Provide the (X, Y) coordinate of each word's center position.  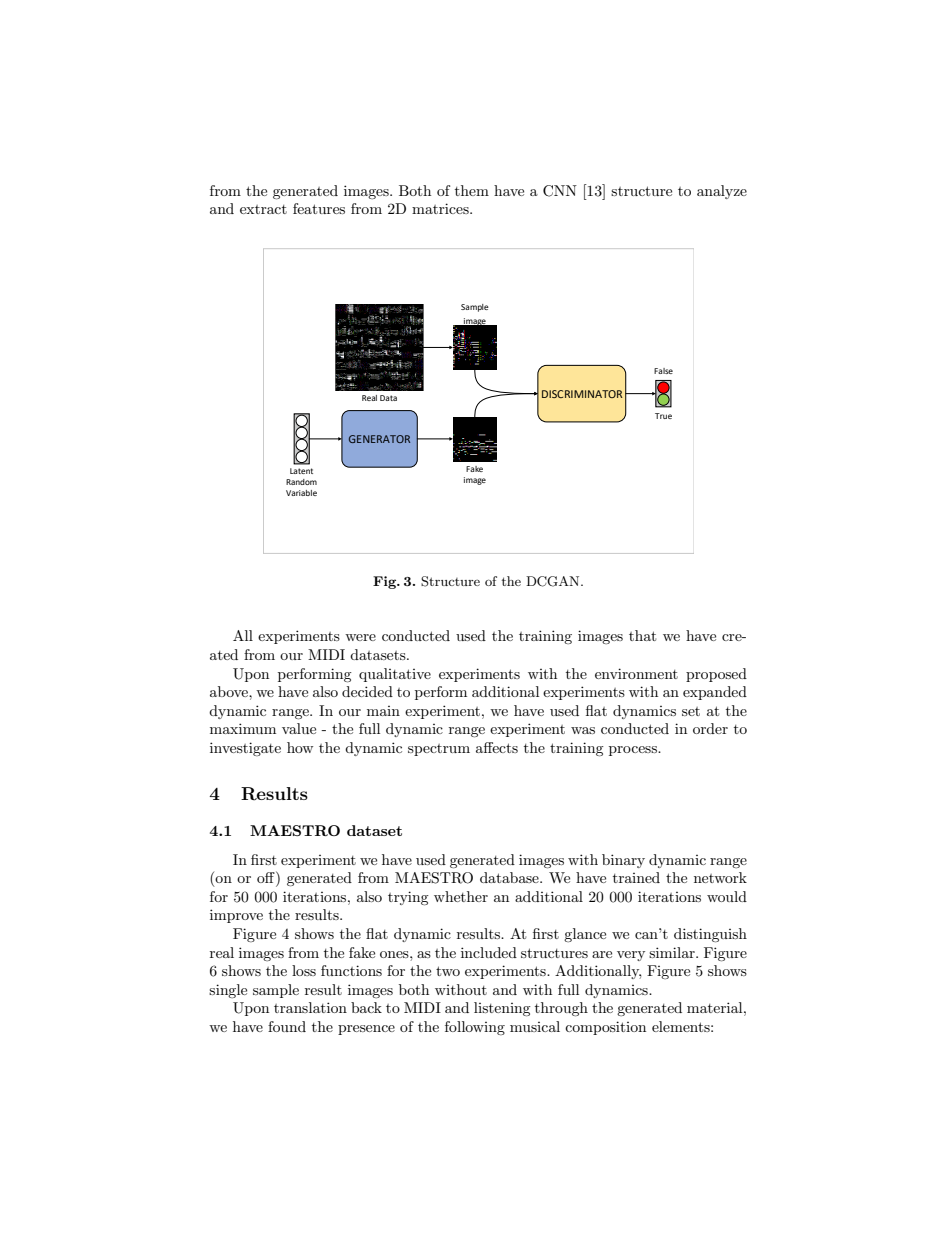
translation (310, 1007)
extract (263, 209)
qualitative (395, 675)
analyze (722, 192)
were (360, 637)
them (472, 190)
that (642, 635)
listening (502, 1009)
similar (673, 952)
